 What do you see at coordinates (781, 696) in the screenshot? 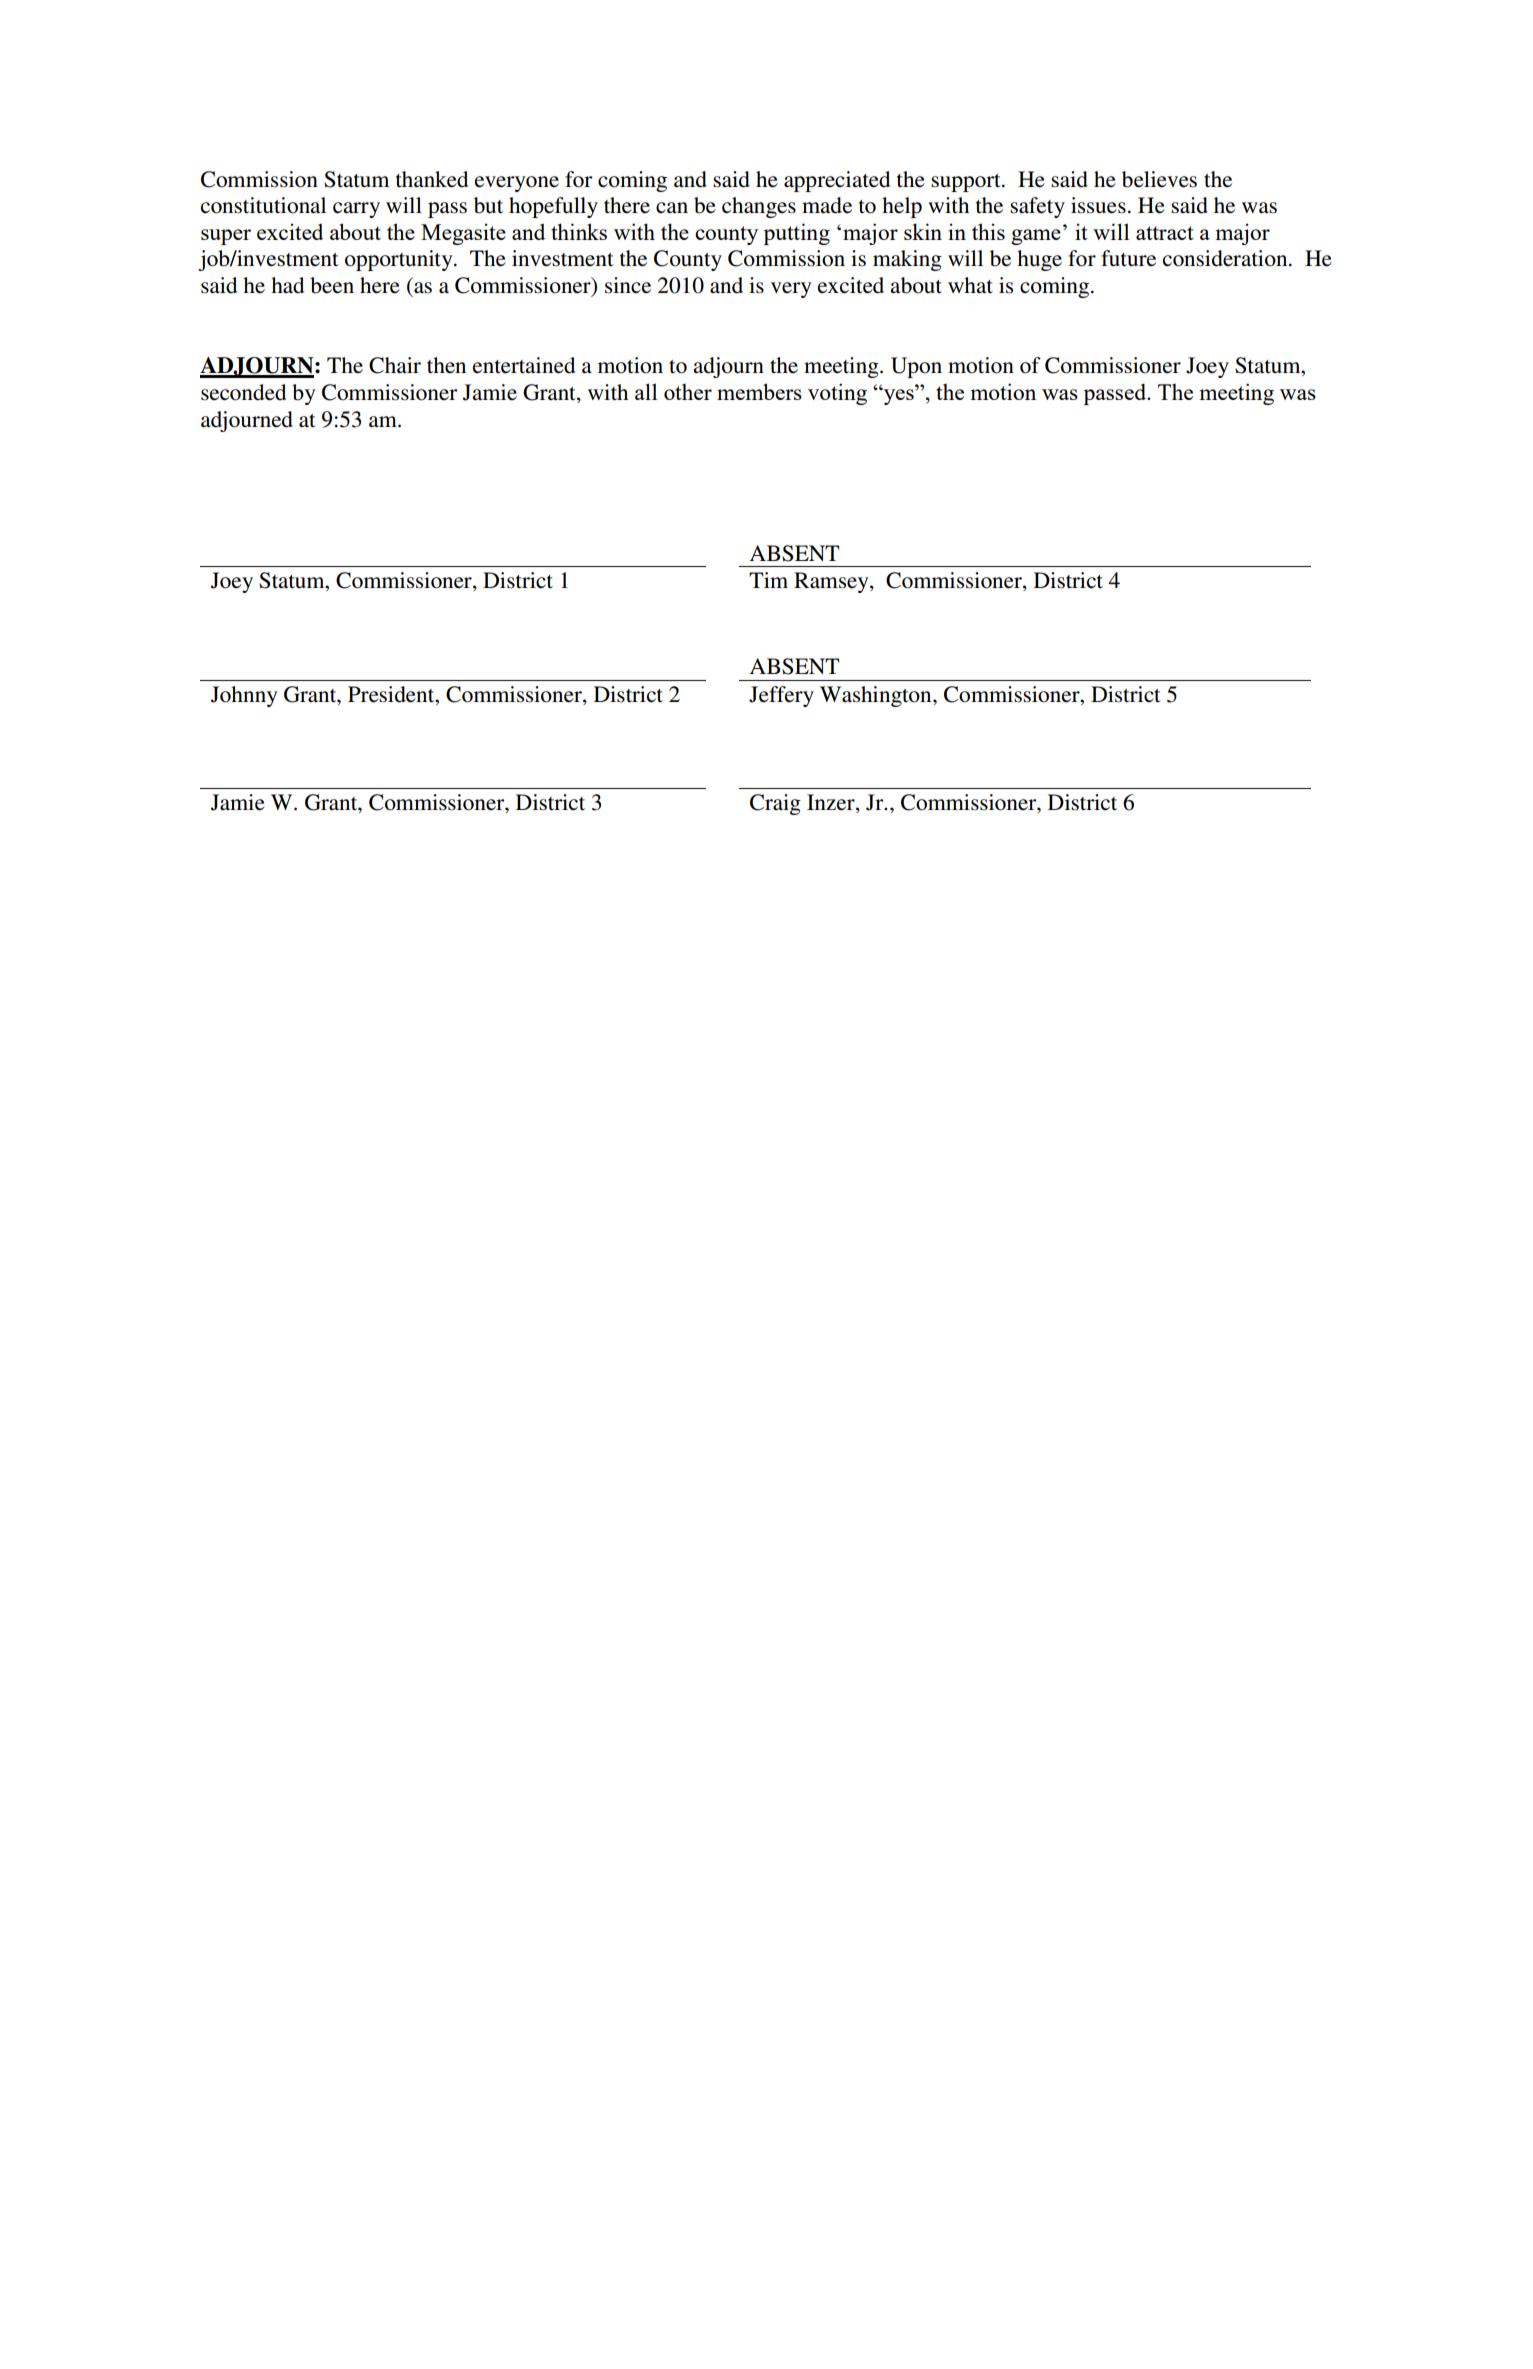
I see `Jeffery` at bounding box center [781, 696].
